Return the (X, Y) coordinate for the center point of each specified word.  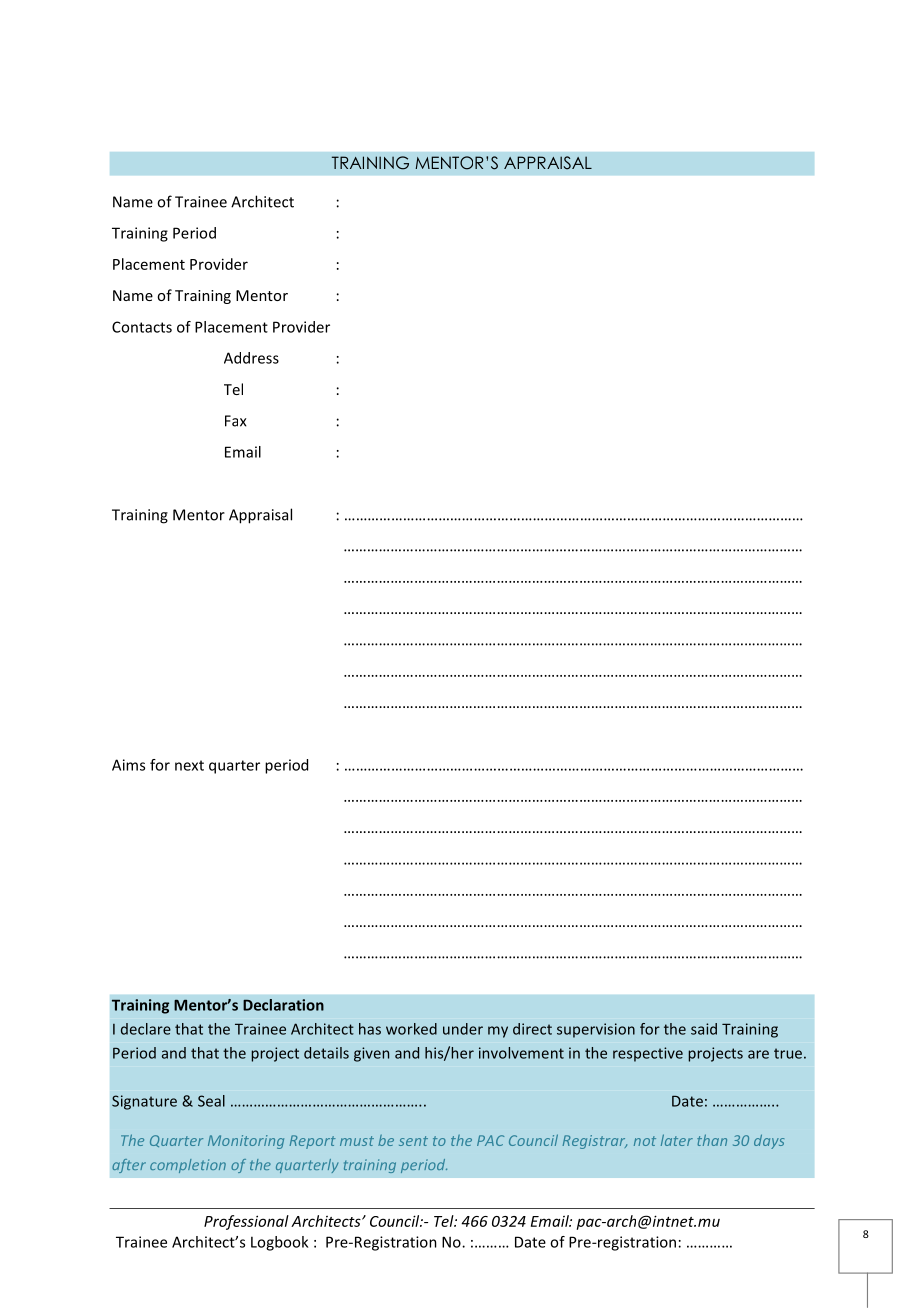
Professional (246, 1222)
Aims (128, 765)
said (704, 1029)
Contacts (142, 327)
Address (251, 358)
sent (413, 1141)
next (189, 765)
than (712, 1140)
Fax (236, 421)
